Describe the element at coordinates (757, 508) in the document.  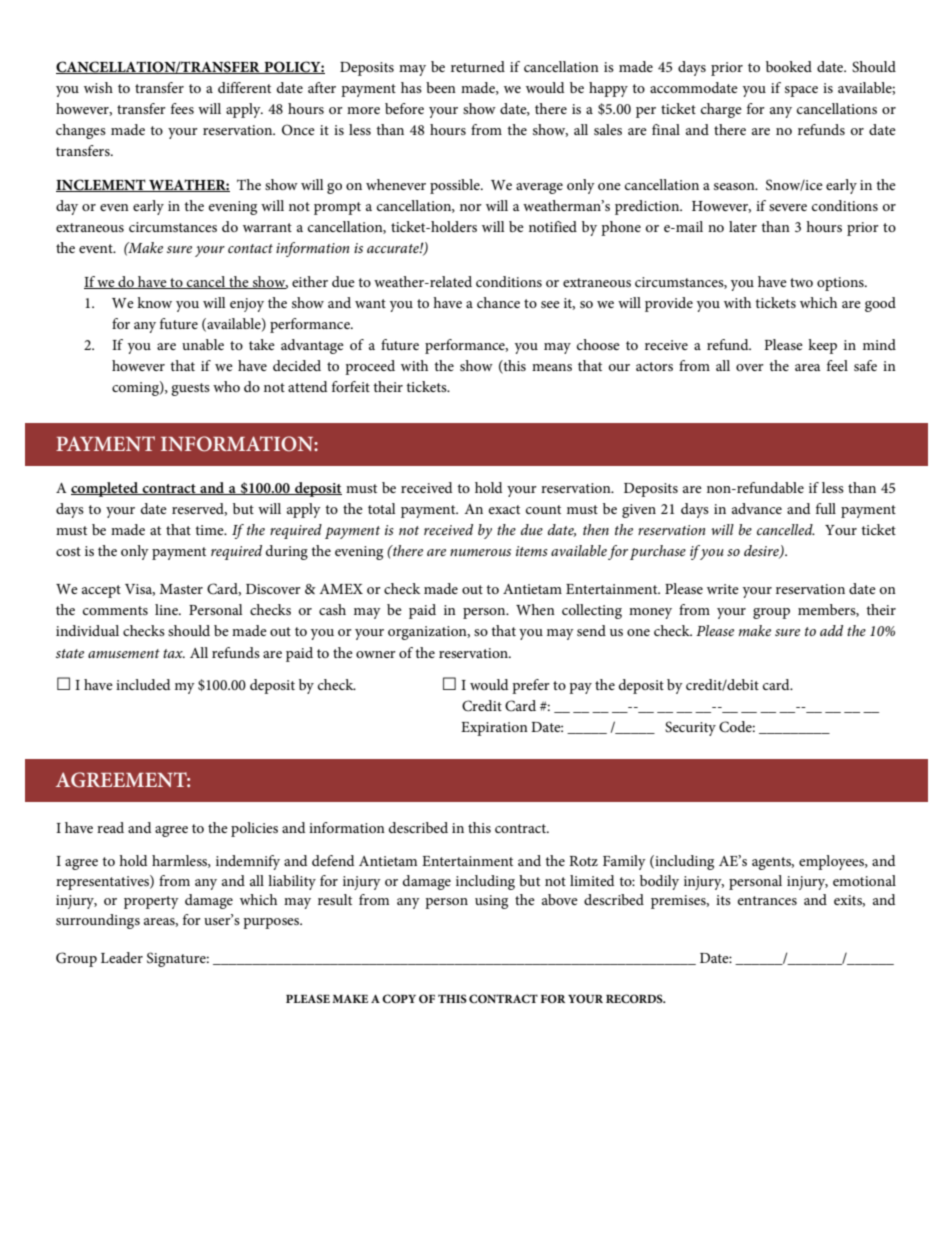
I see `advance` at that location.
